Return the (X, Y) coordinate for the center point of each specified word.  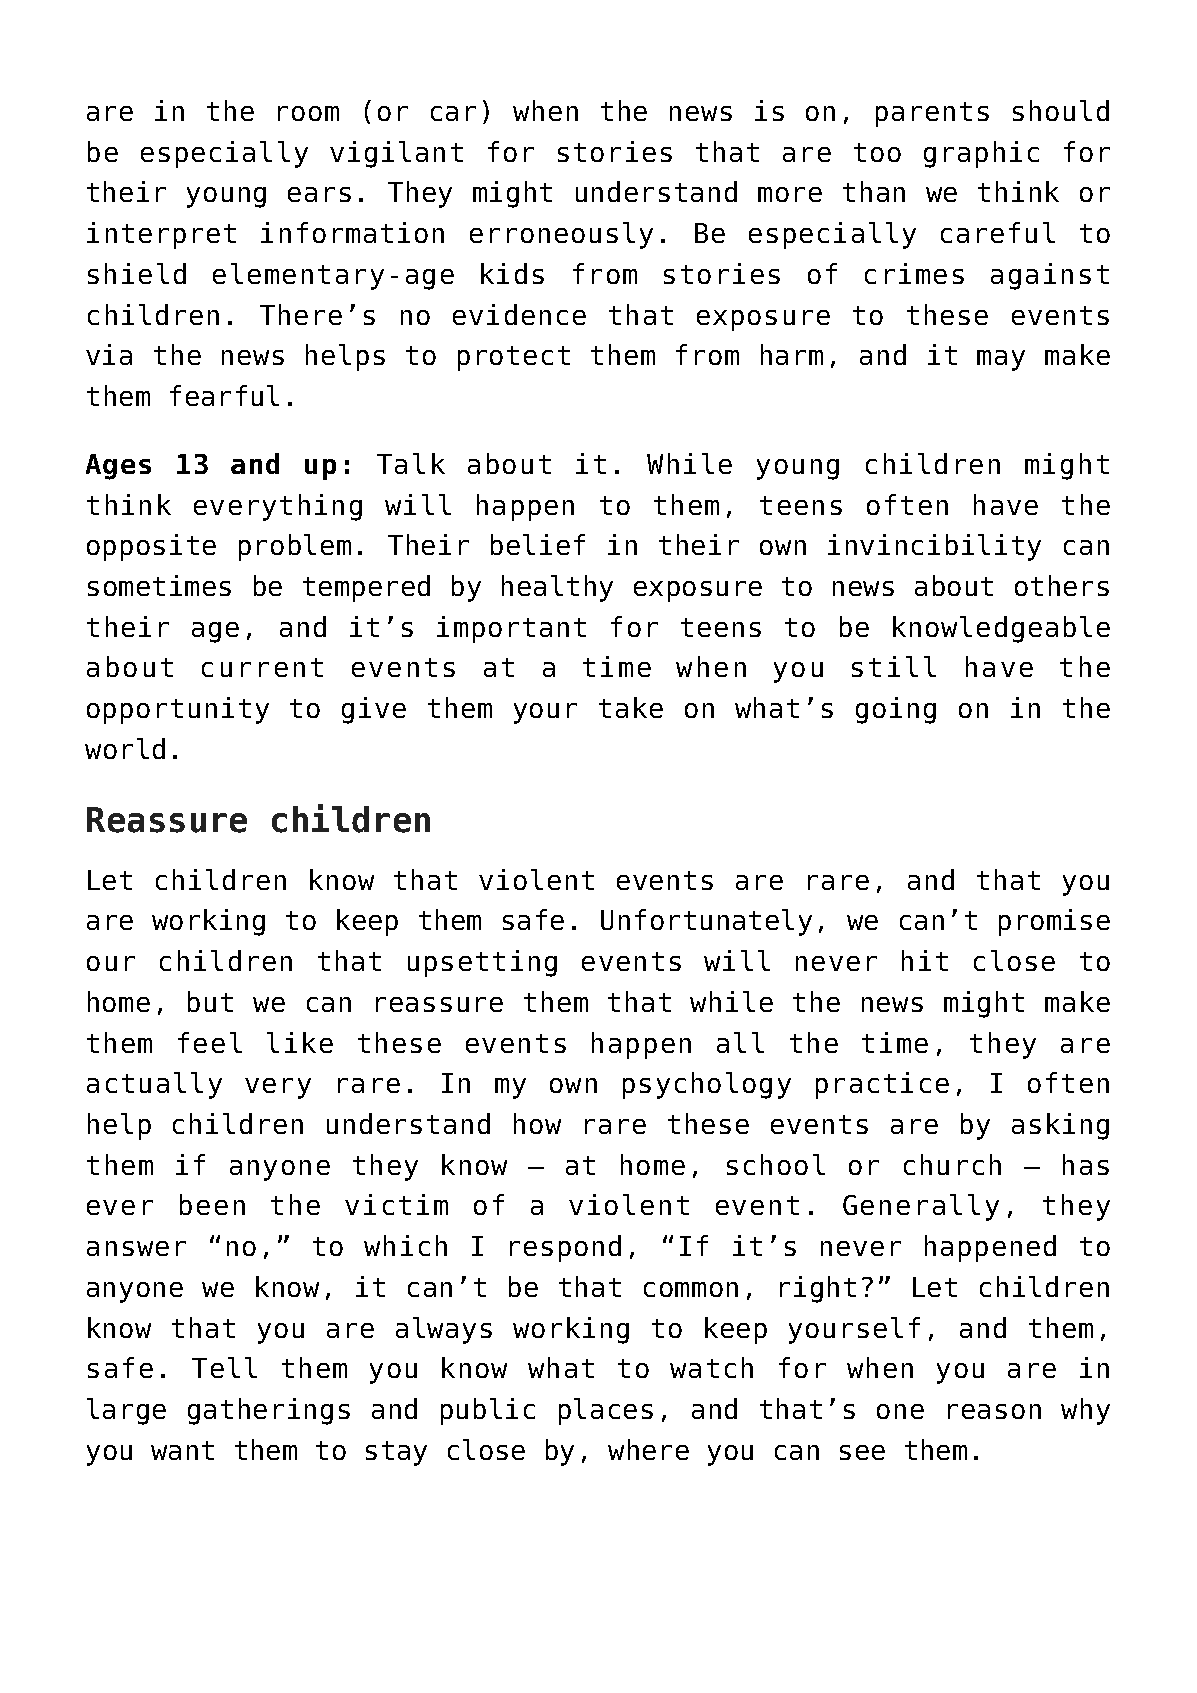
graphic (981, 154)
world (125, 748)
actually (154, 1085)
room (308, 113)
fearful (224, 395)
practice (882, 1085)
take (631, 707)
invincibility (934, 547)
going (896, 710)
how (537, 1123)
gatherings (269, 1411)
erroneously (561, 235)
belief (538, 544)
